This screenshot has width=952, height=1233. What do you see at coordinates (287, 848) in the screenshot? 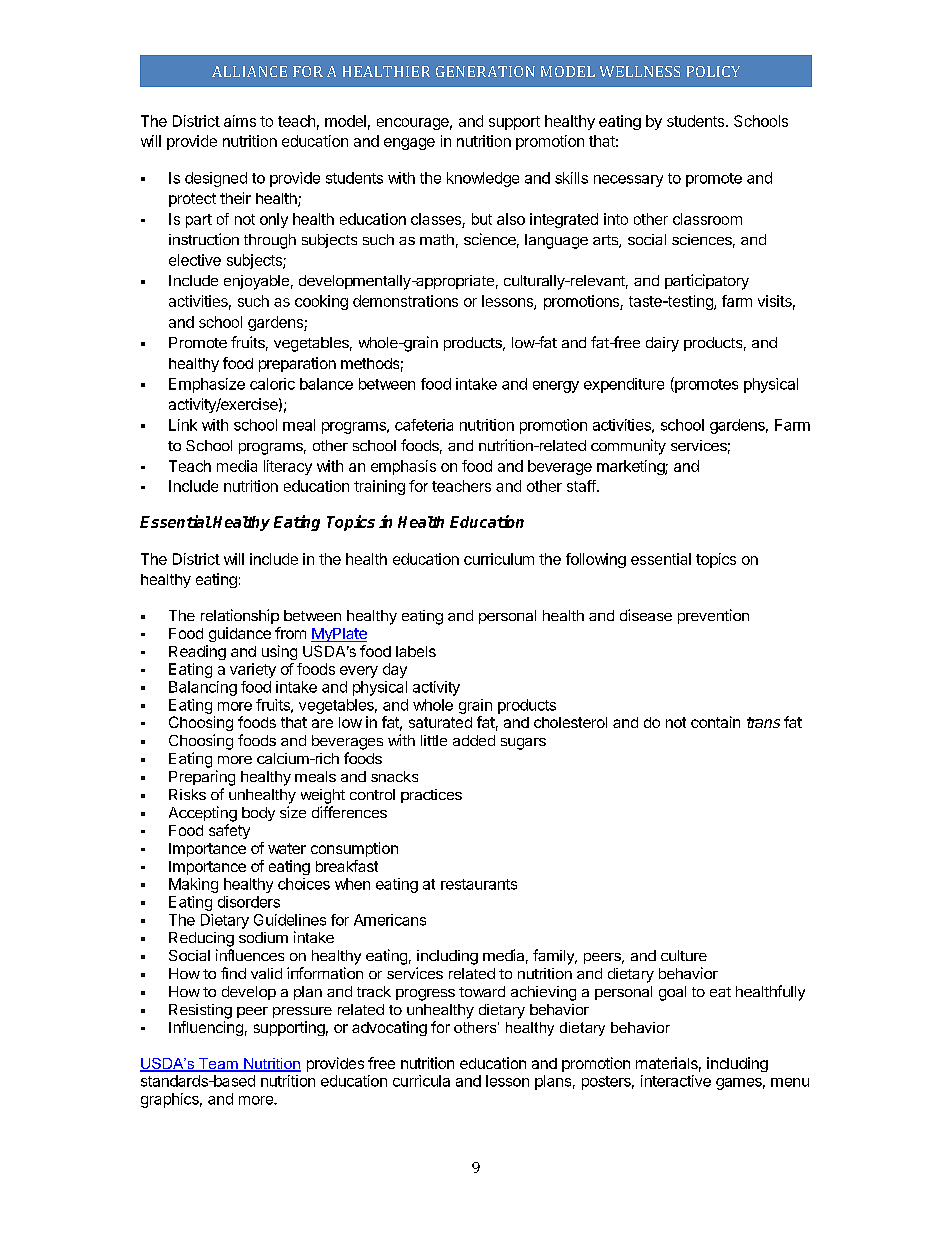
I see `water` at bounding box center [287, 848].
